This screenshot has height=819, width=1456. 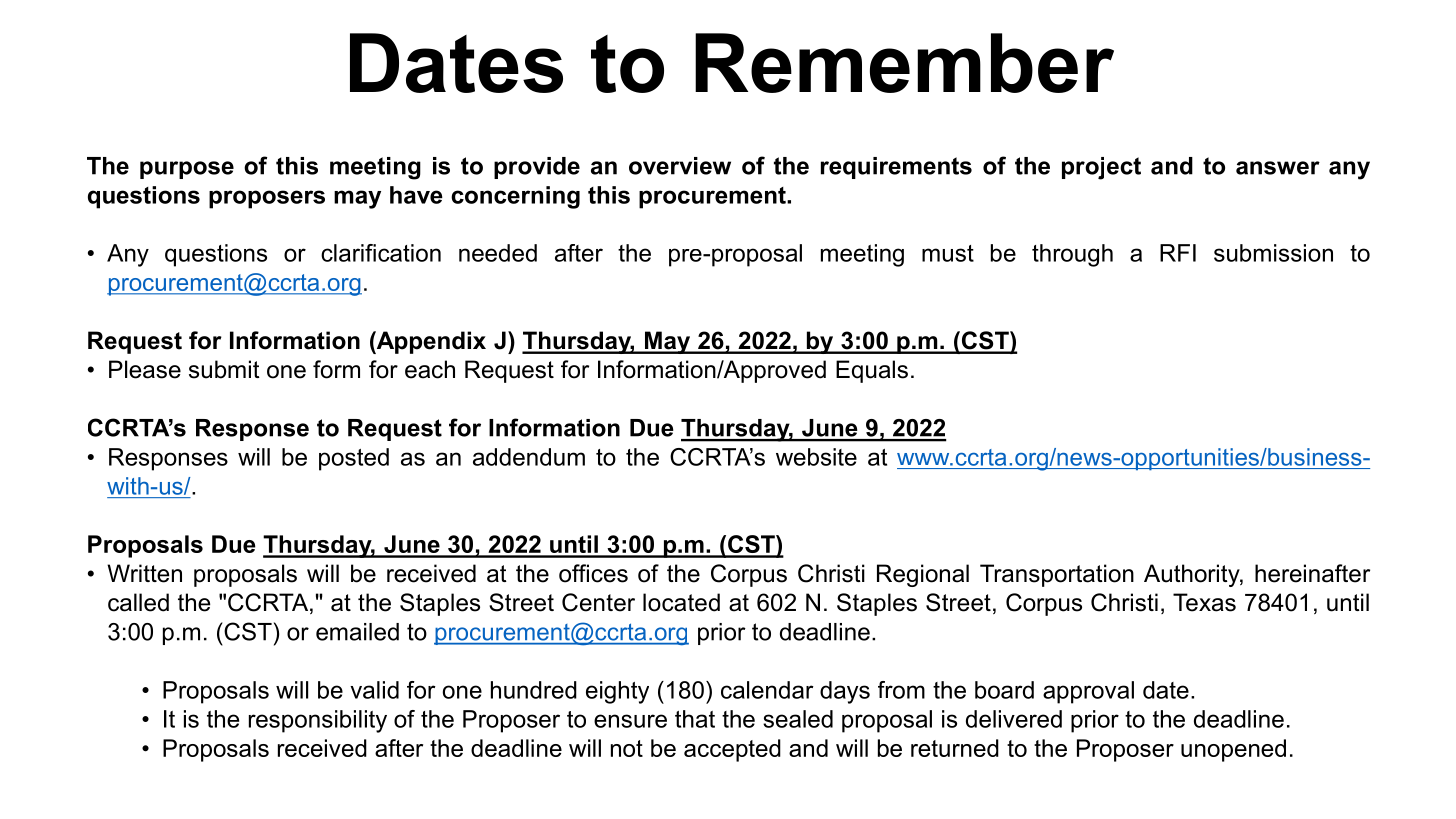 What do you see at coordinates (872, 371) in the screenshot?
I see `Equals` at bounding box center [872, 371].
